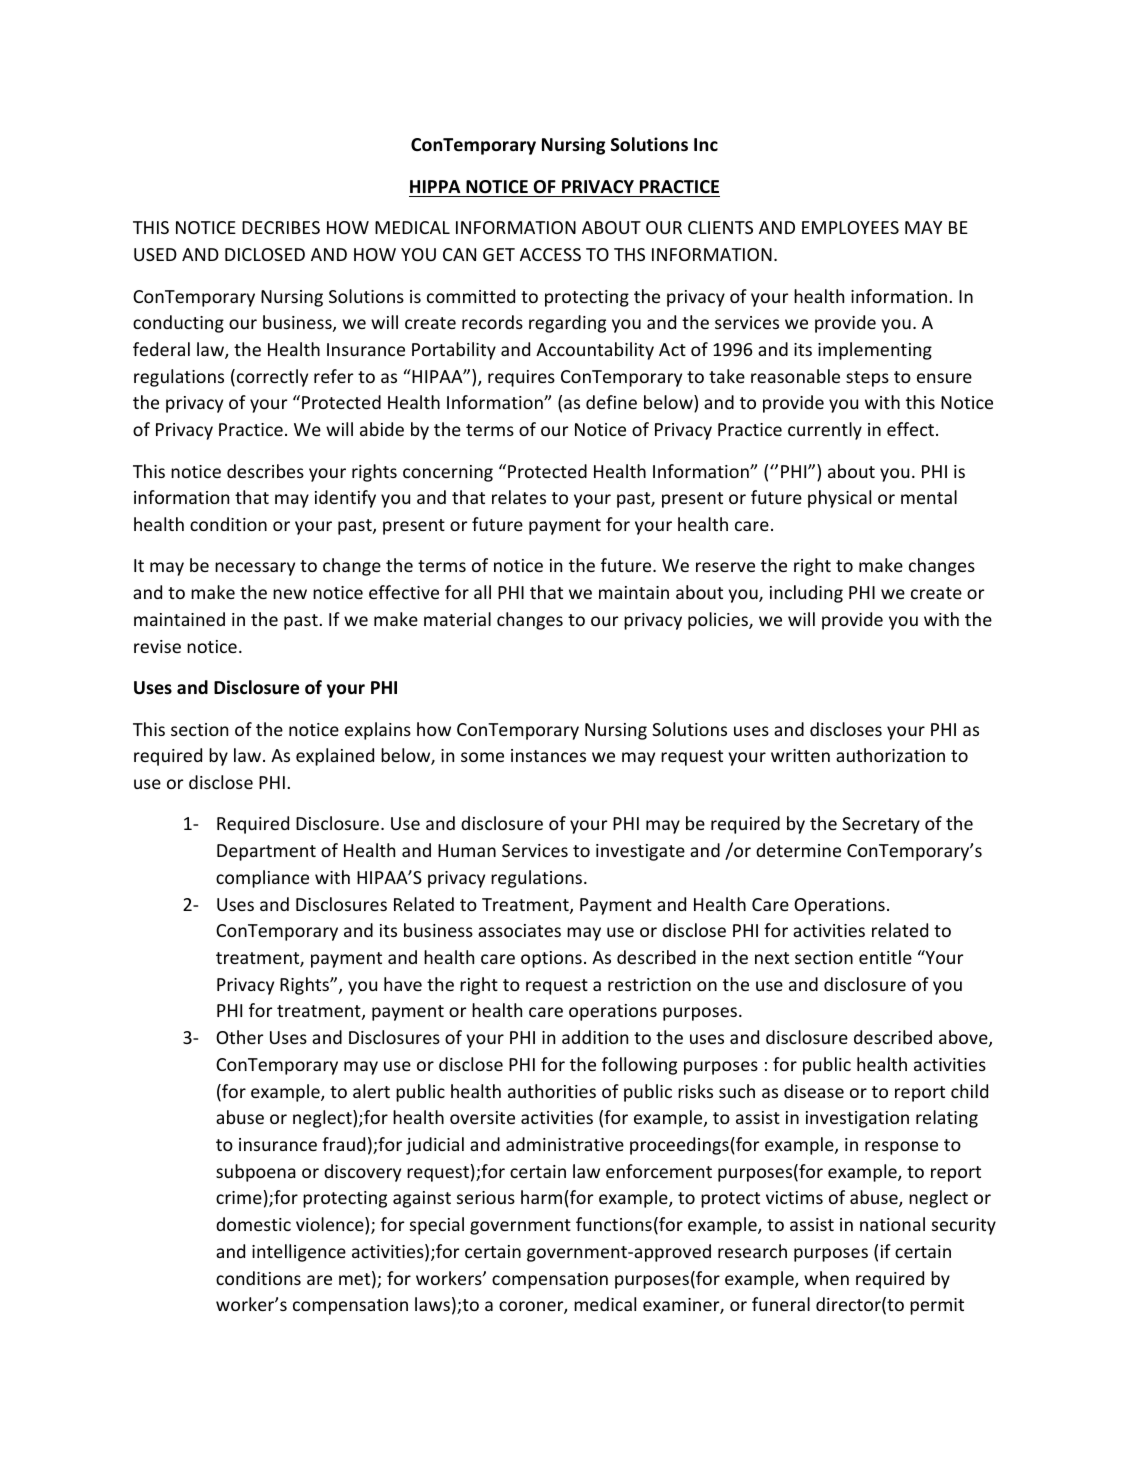 This screenshot has height=1460, width=1129. I want to click on explained, so click(335, 757).
